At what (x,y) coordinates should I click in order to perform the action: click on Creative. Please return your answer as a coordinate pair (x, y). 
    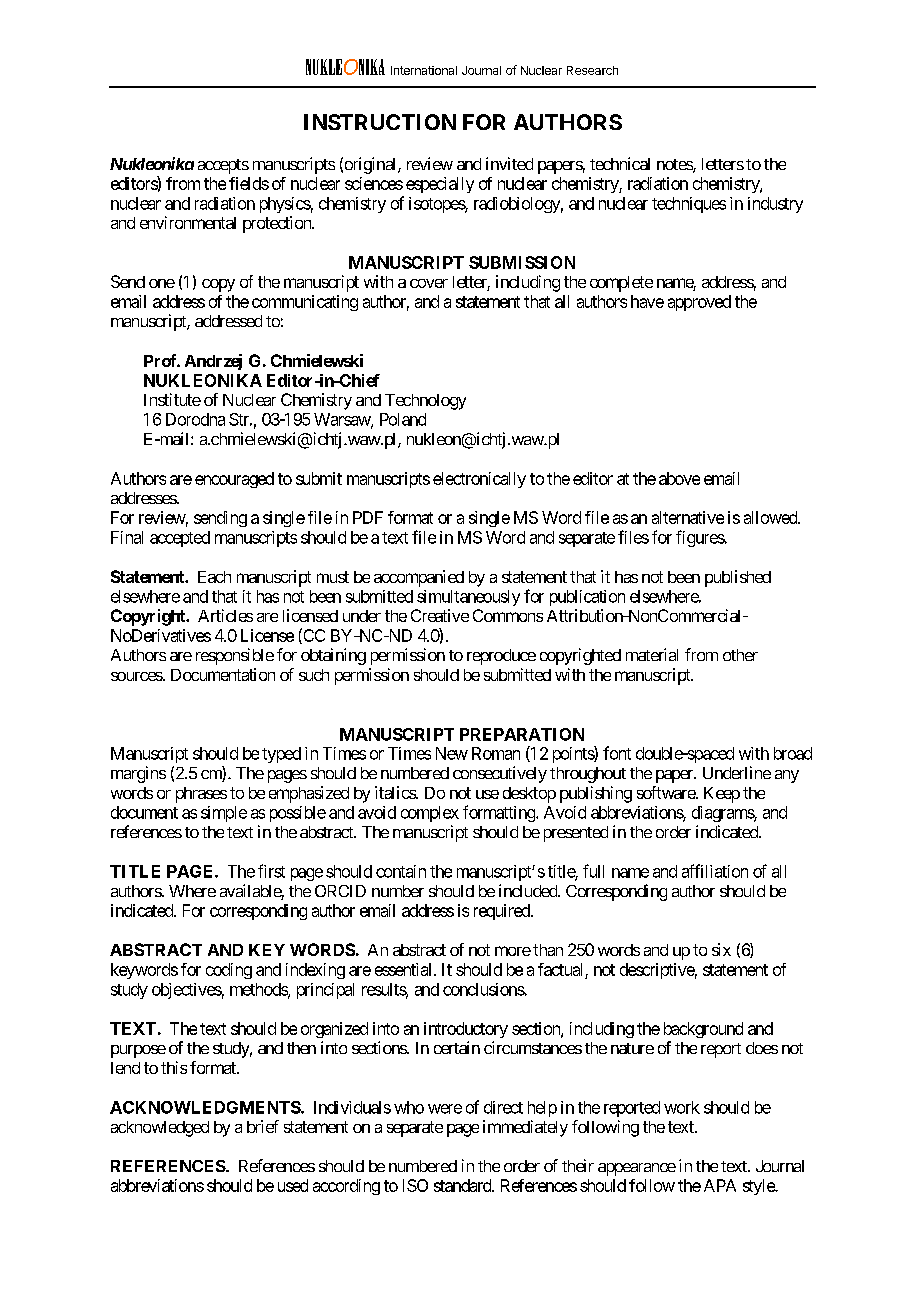
    Looking at the image, I should click on (440, 615).
